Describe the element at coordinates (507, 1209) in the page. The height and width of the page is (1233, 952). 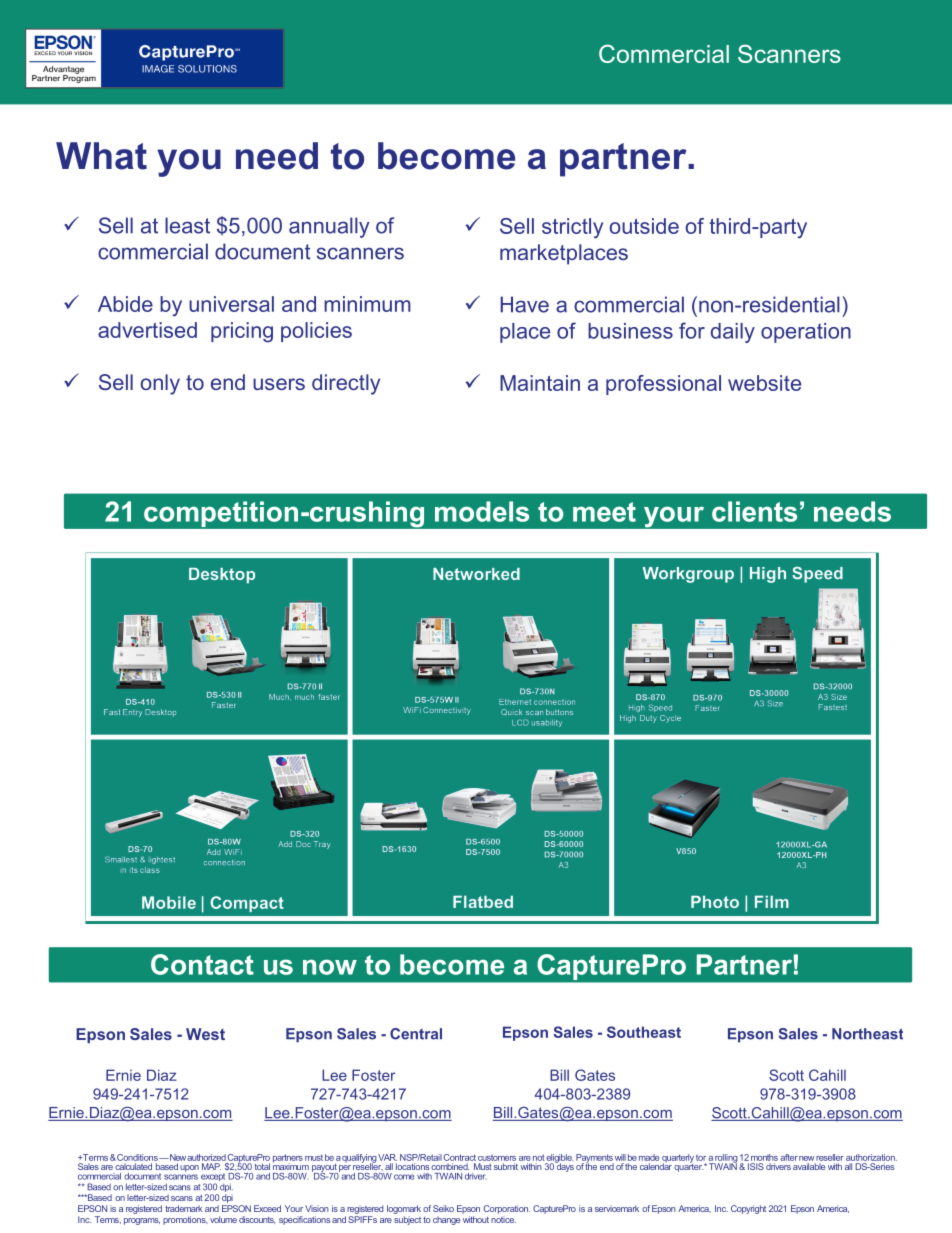
I see `Corporation` at that location.
